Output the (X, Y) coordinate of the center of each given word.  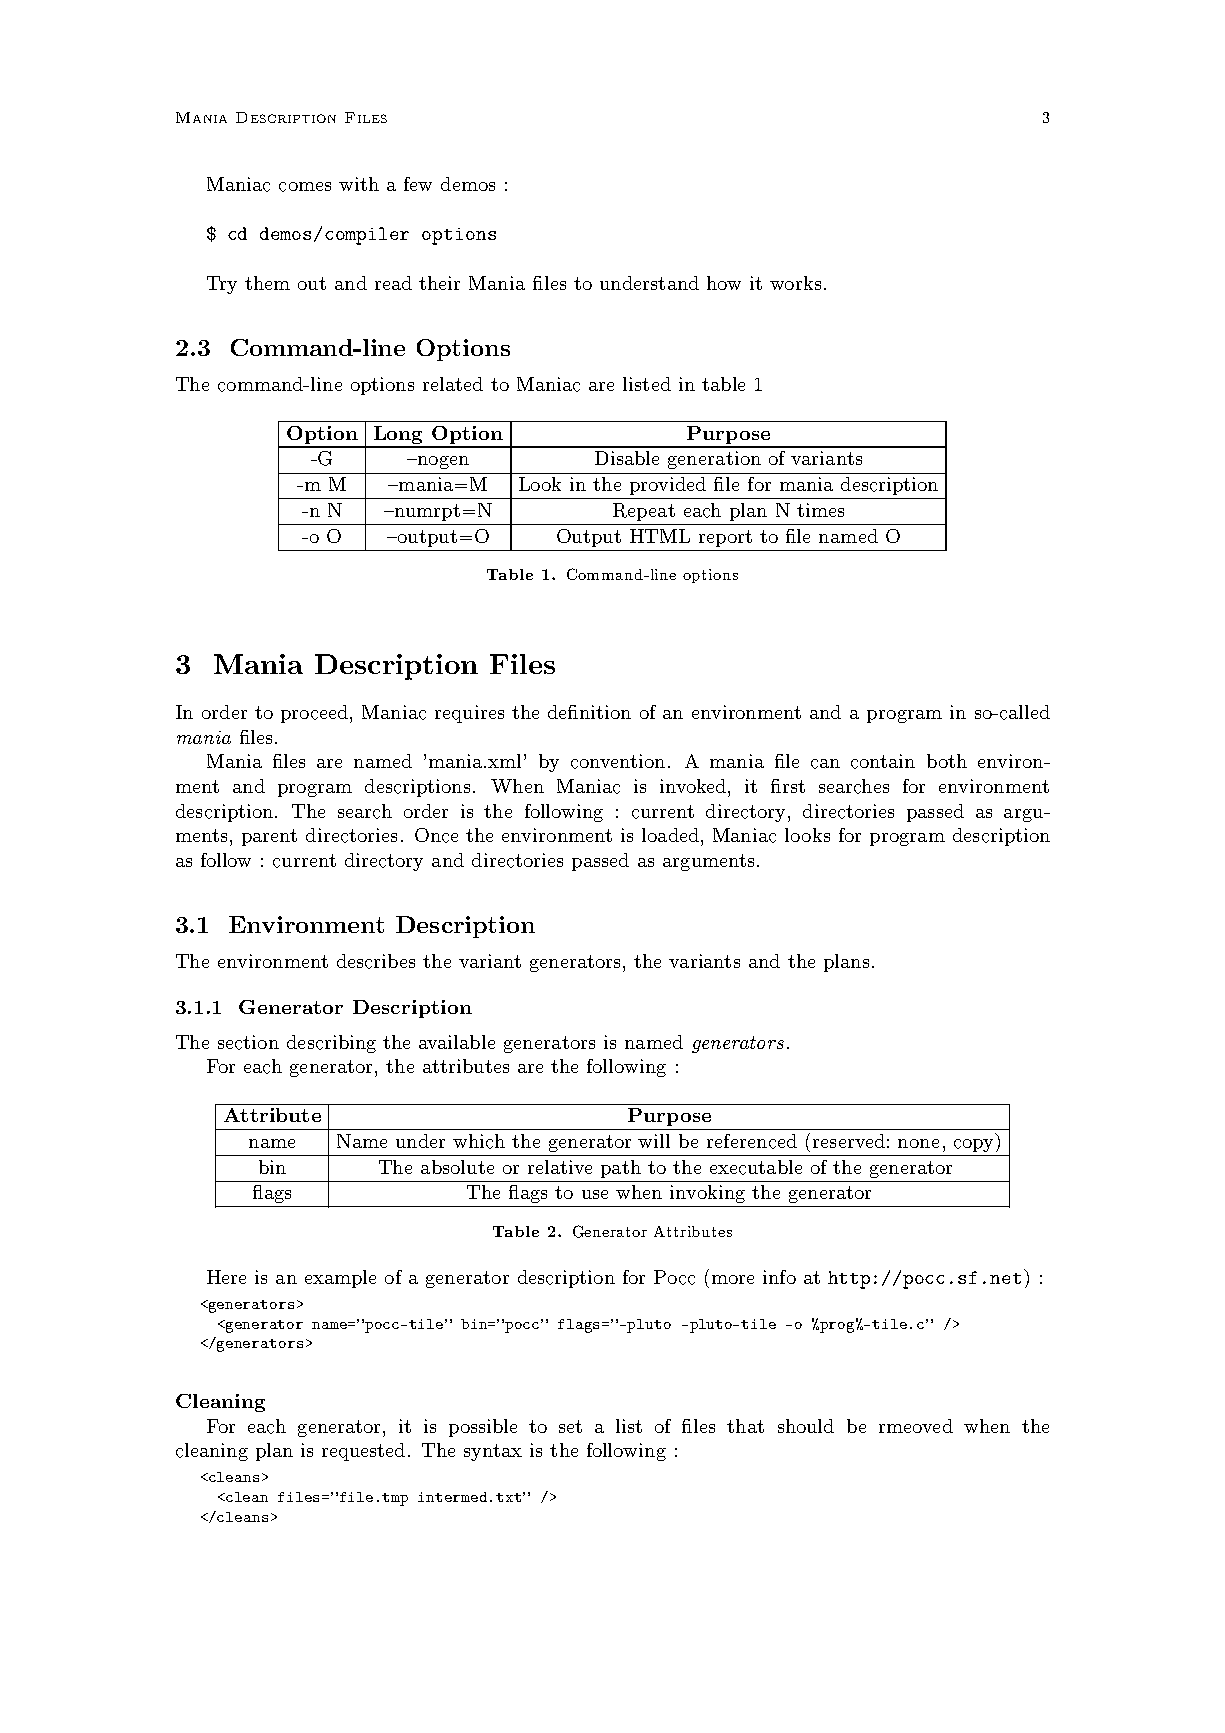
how (724, 283)
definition (589, 712)
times (820, 510)
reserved (849, 1141)
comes (305, 187)
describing (331, 1044)
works (795, 283)
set (570, 1426)
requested (365, 1452)
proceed (316, 714)
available (457, 1042)
